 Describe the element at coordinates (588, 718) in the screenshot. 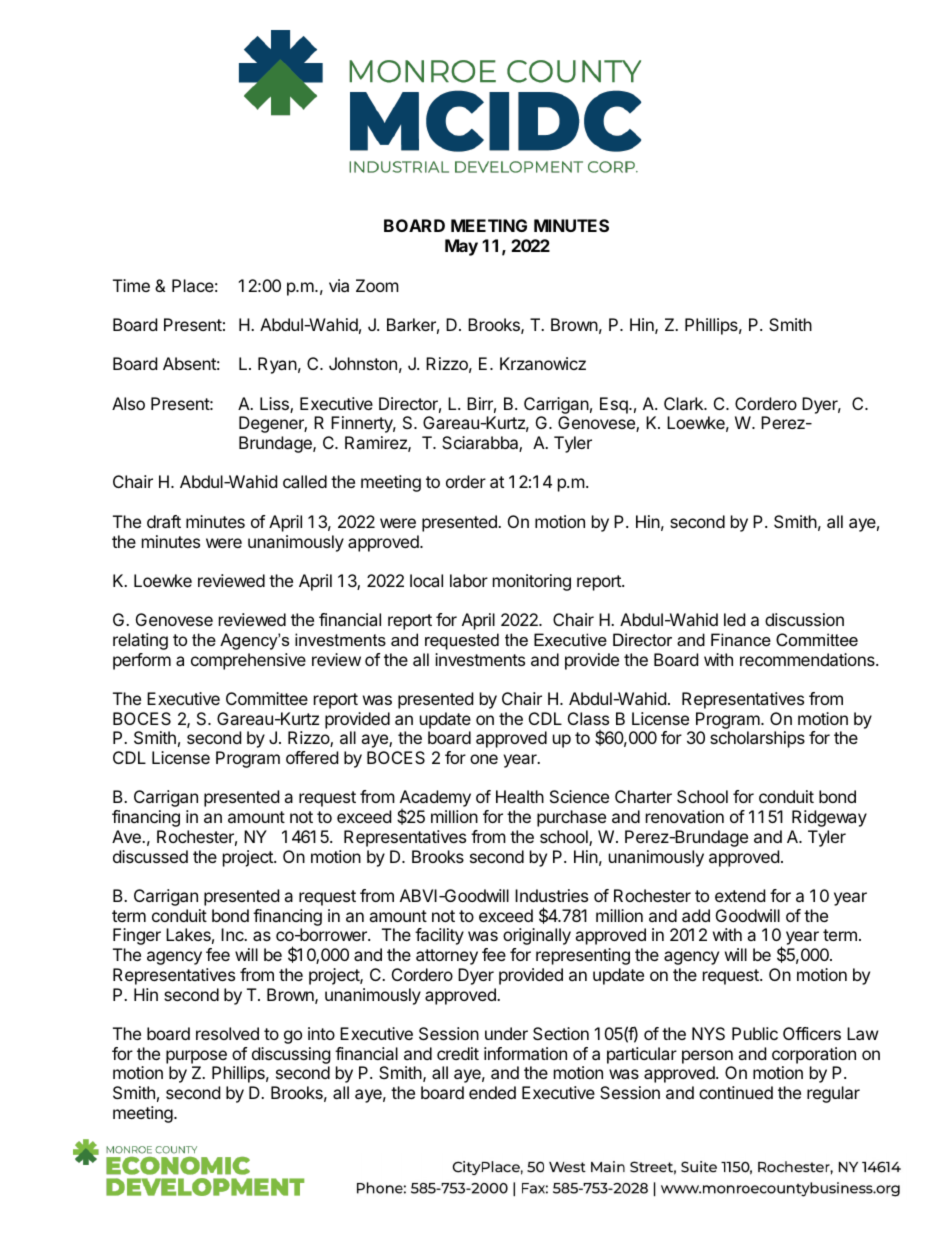

I see `Class` at that location.
